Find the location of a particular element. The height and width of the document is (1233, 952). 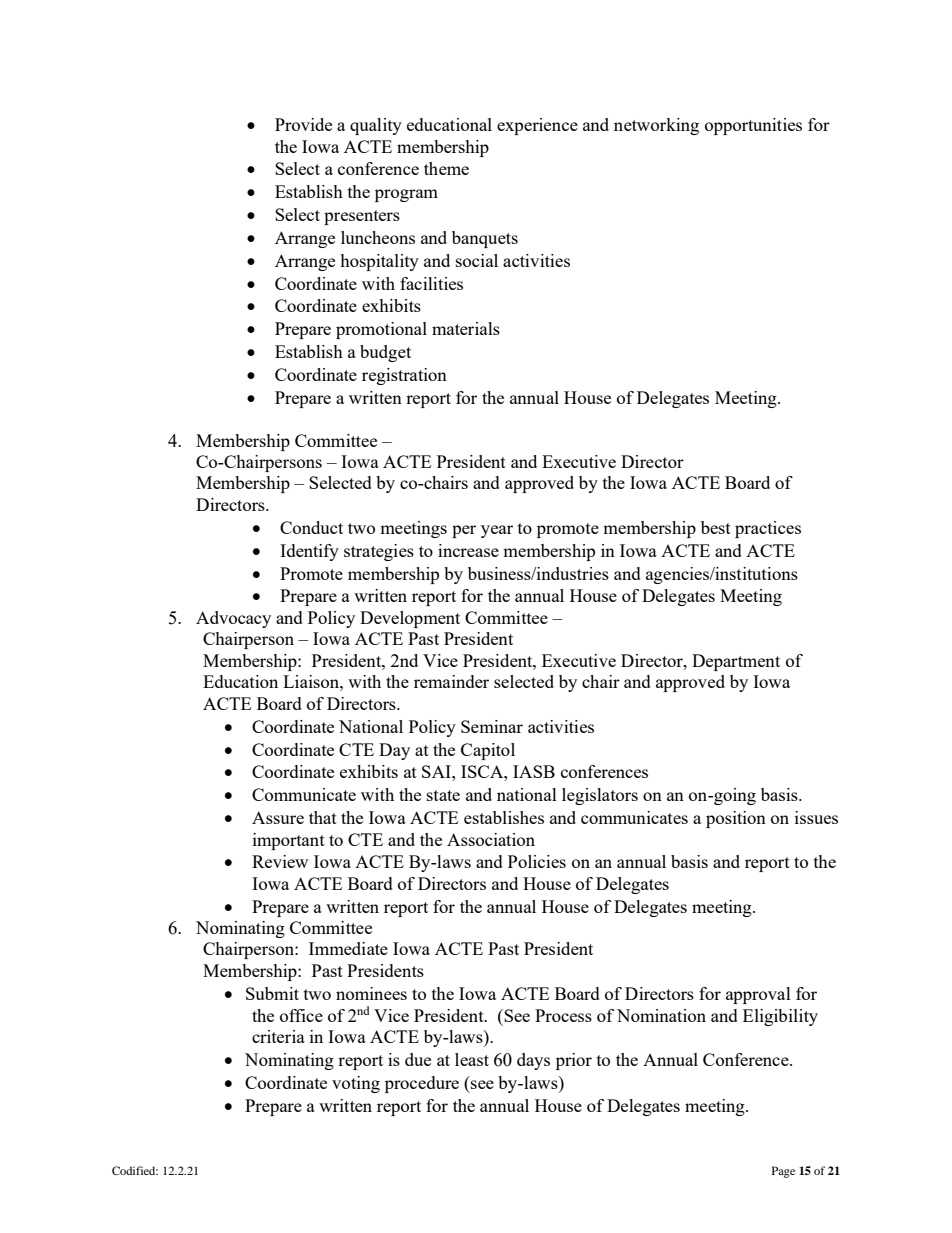

Conduct is located at coordinates (311, 527).
